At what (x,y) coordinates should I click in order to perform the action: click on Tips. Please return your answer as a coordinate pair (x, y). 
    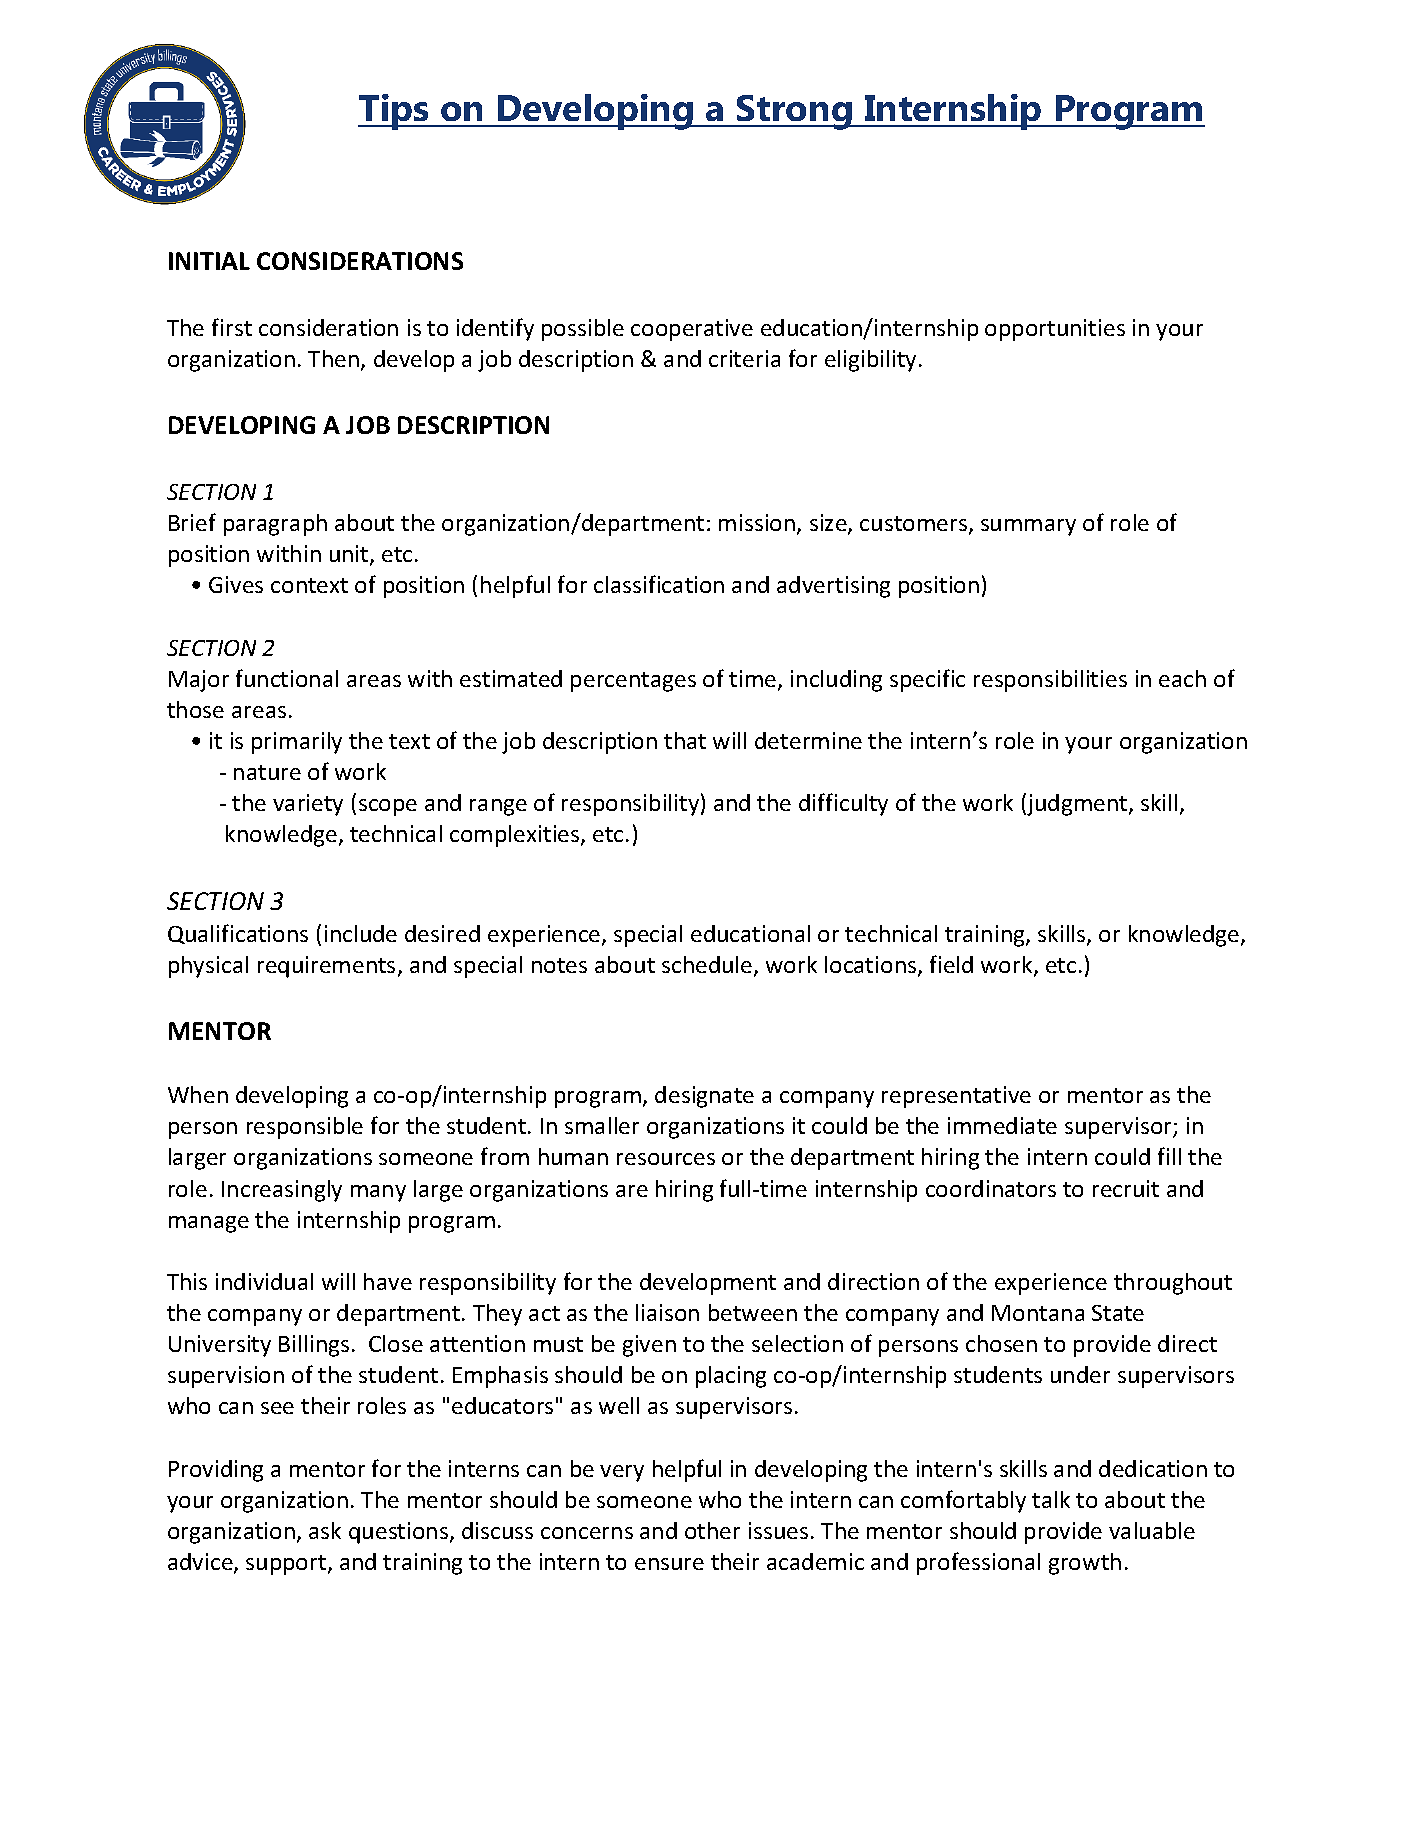
    Looking at the image, I should click on (394, 112).
